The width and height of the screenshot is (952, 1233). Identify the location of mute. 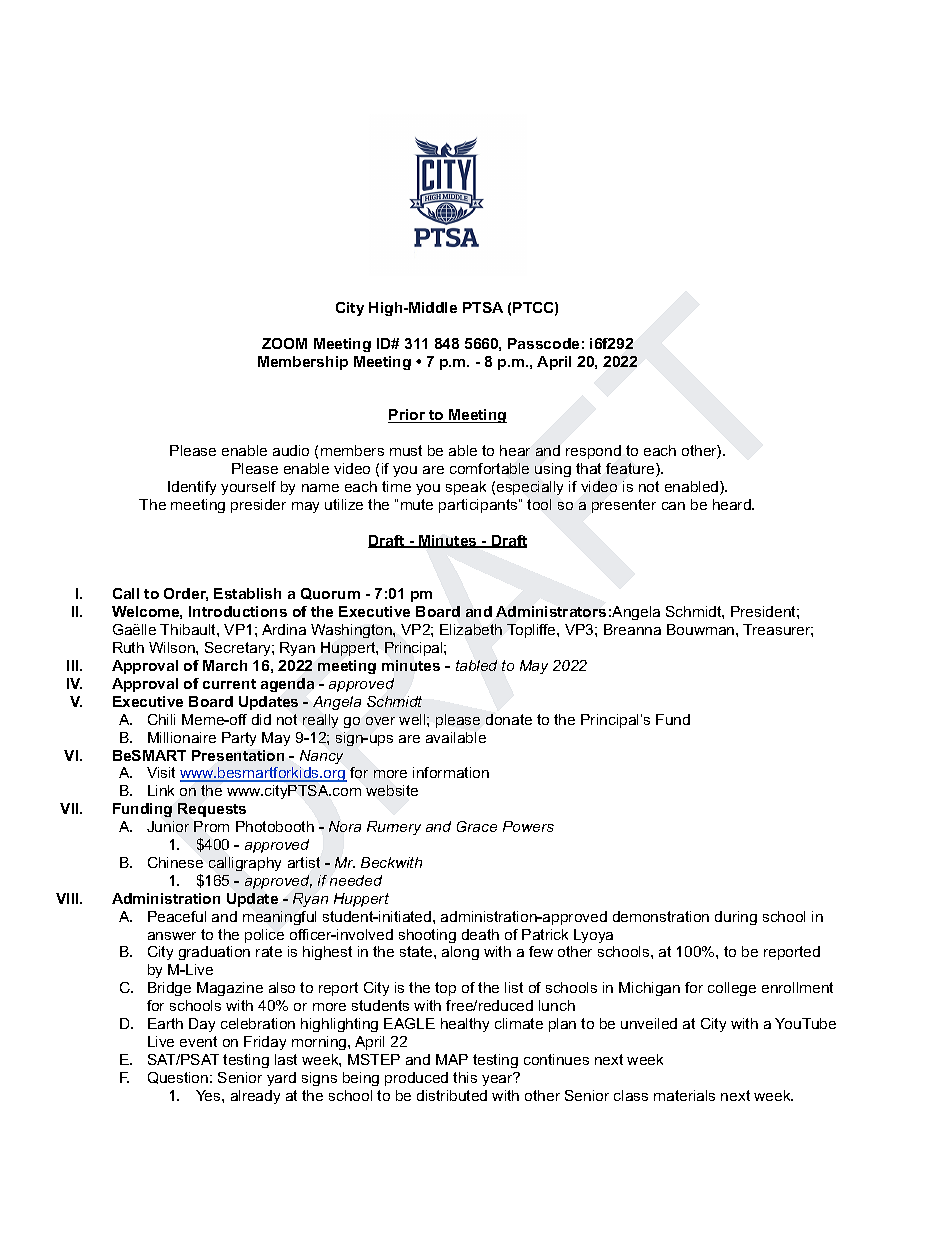
(417, 504).
